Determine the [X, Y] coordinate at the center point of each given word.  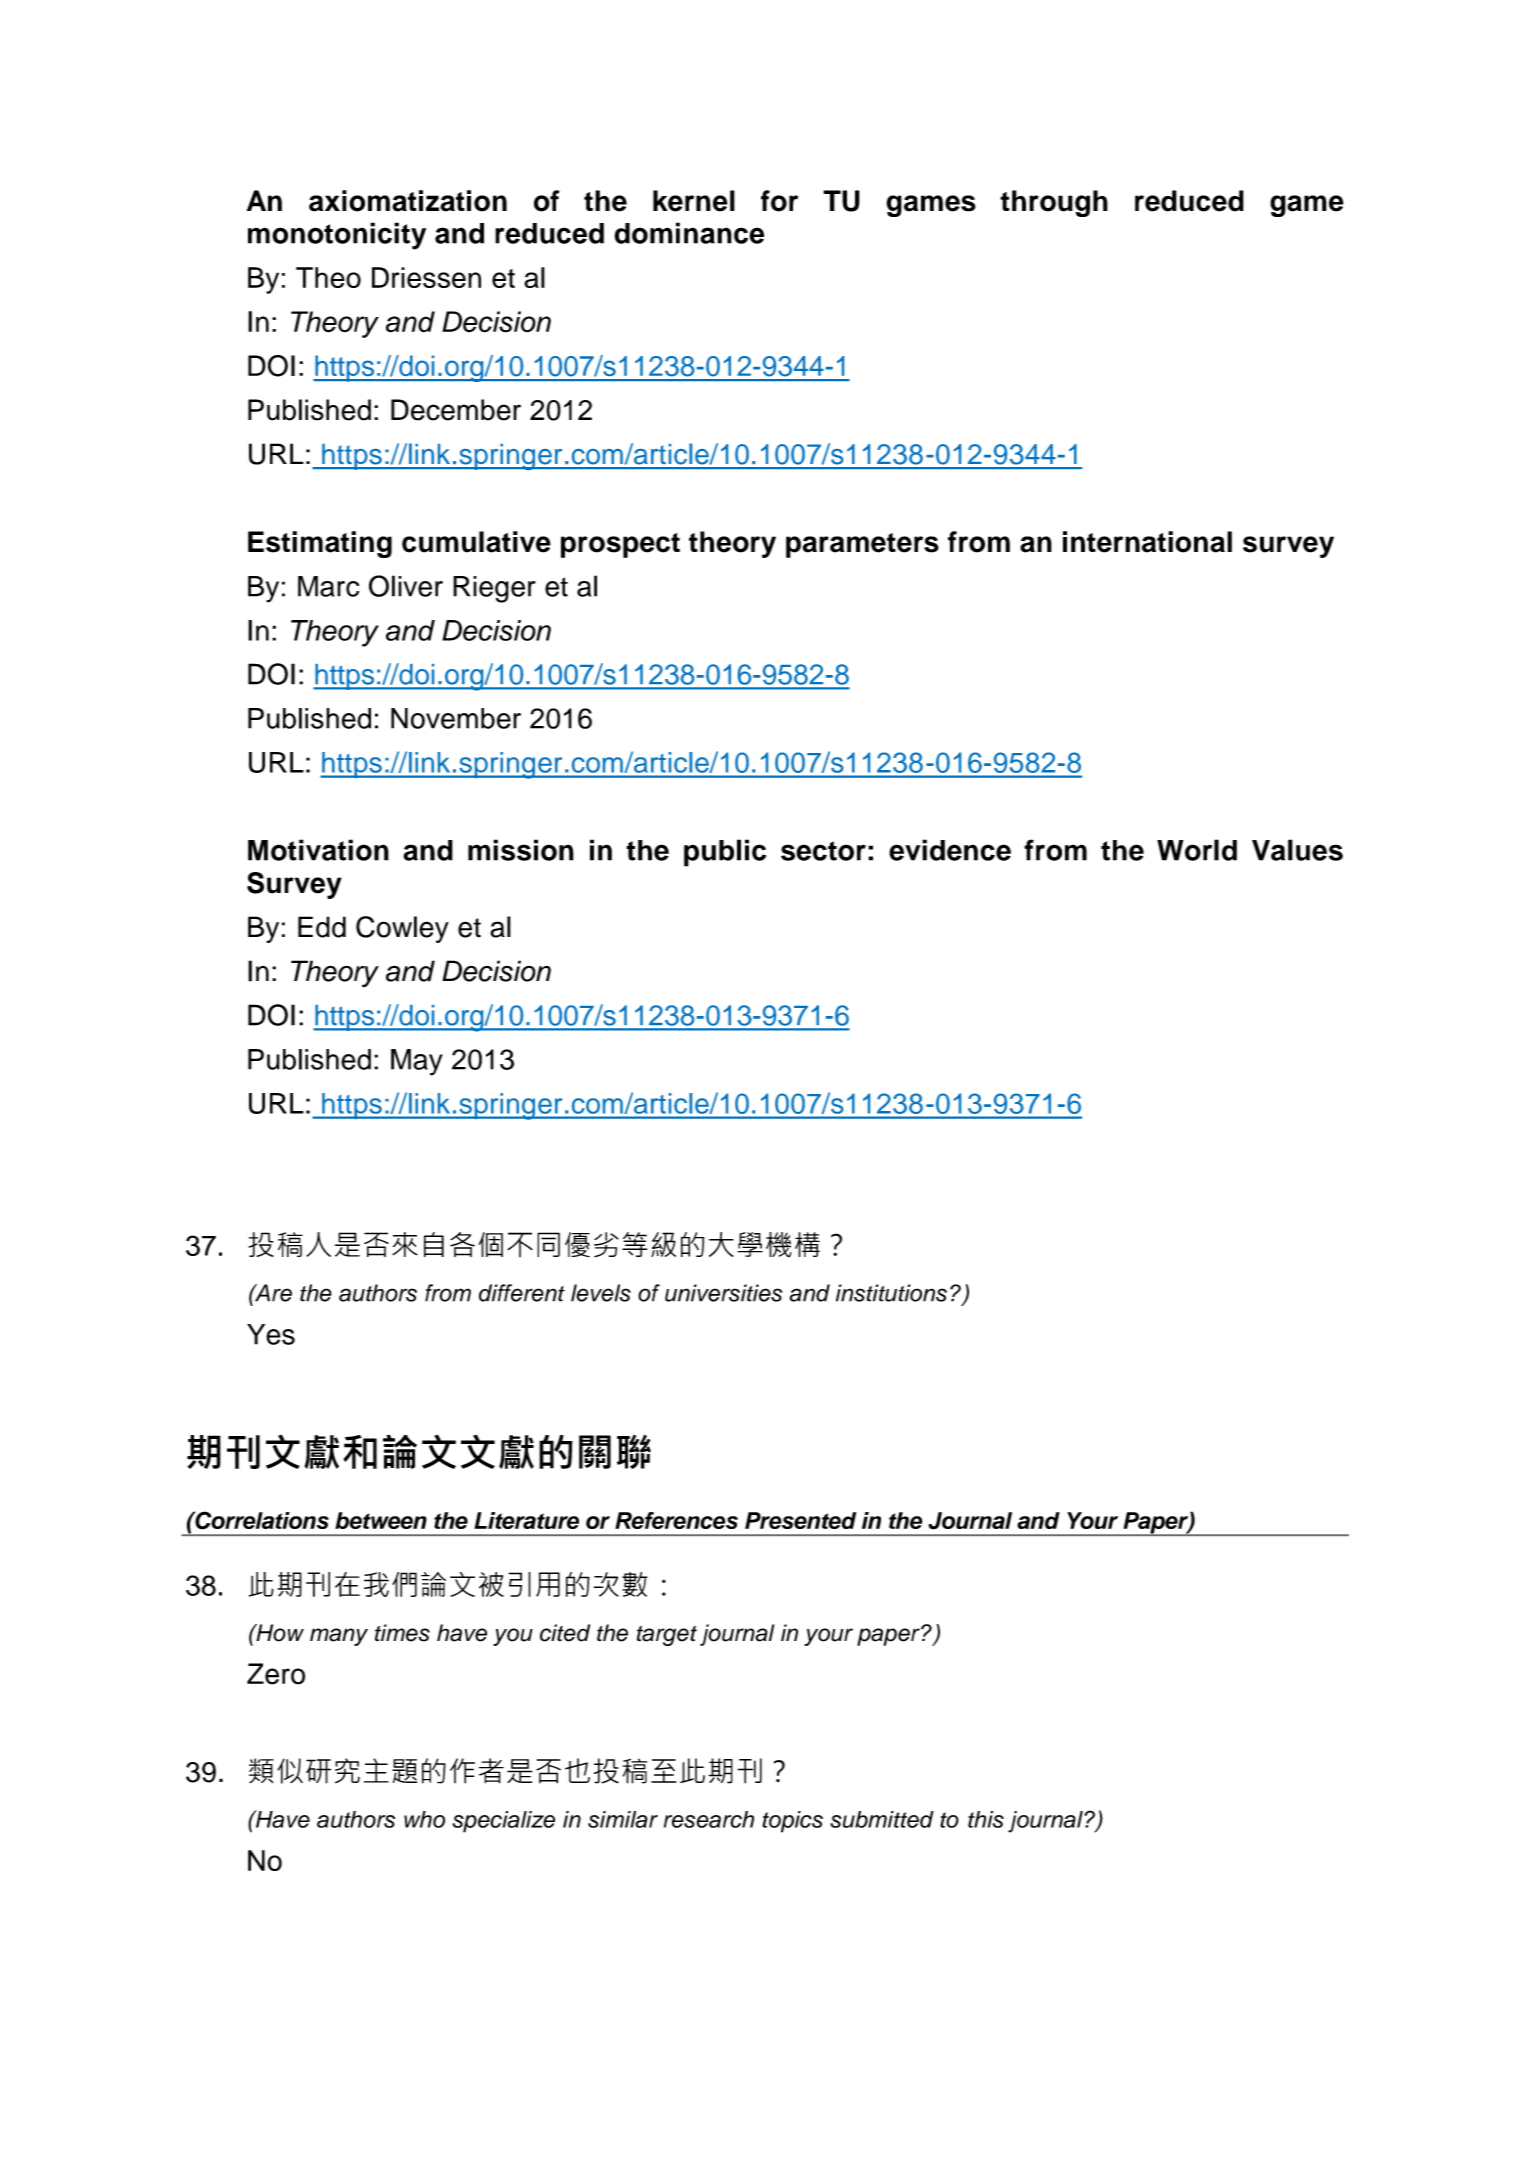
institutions [891, 1293]
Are [272, 1293]
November [456, 718]
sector [823, 851]
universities [723, 1293]
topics [792, 1822]
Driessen [426, 277]
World [1197, 850]
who [424, 1819]
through [1054, 203]
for [779, 201]
